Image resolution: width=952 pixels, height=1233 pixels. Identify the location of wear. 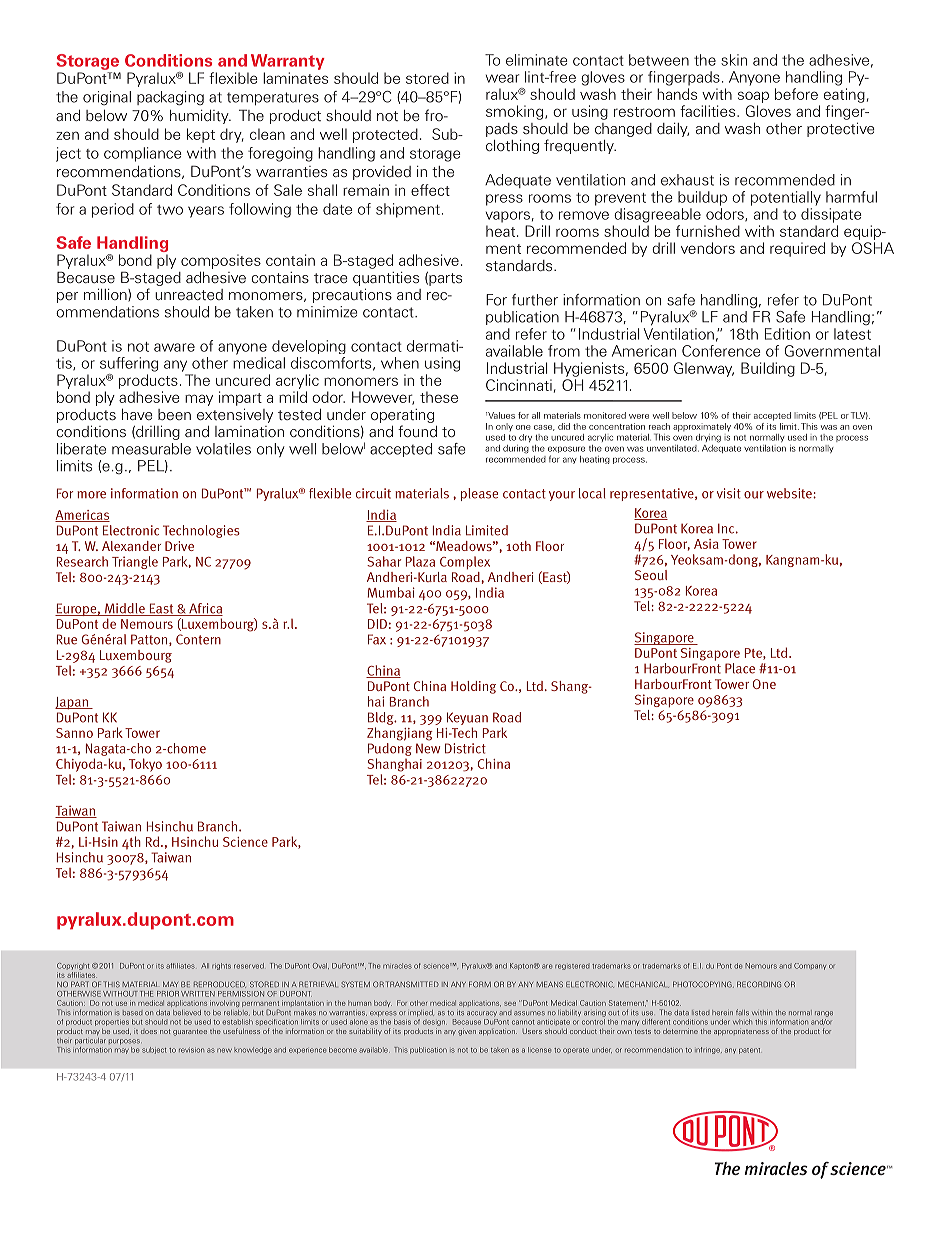
(502, 78).
